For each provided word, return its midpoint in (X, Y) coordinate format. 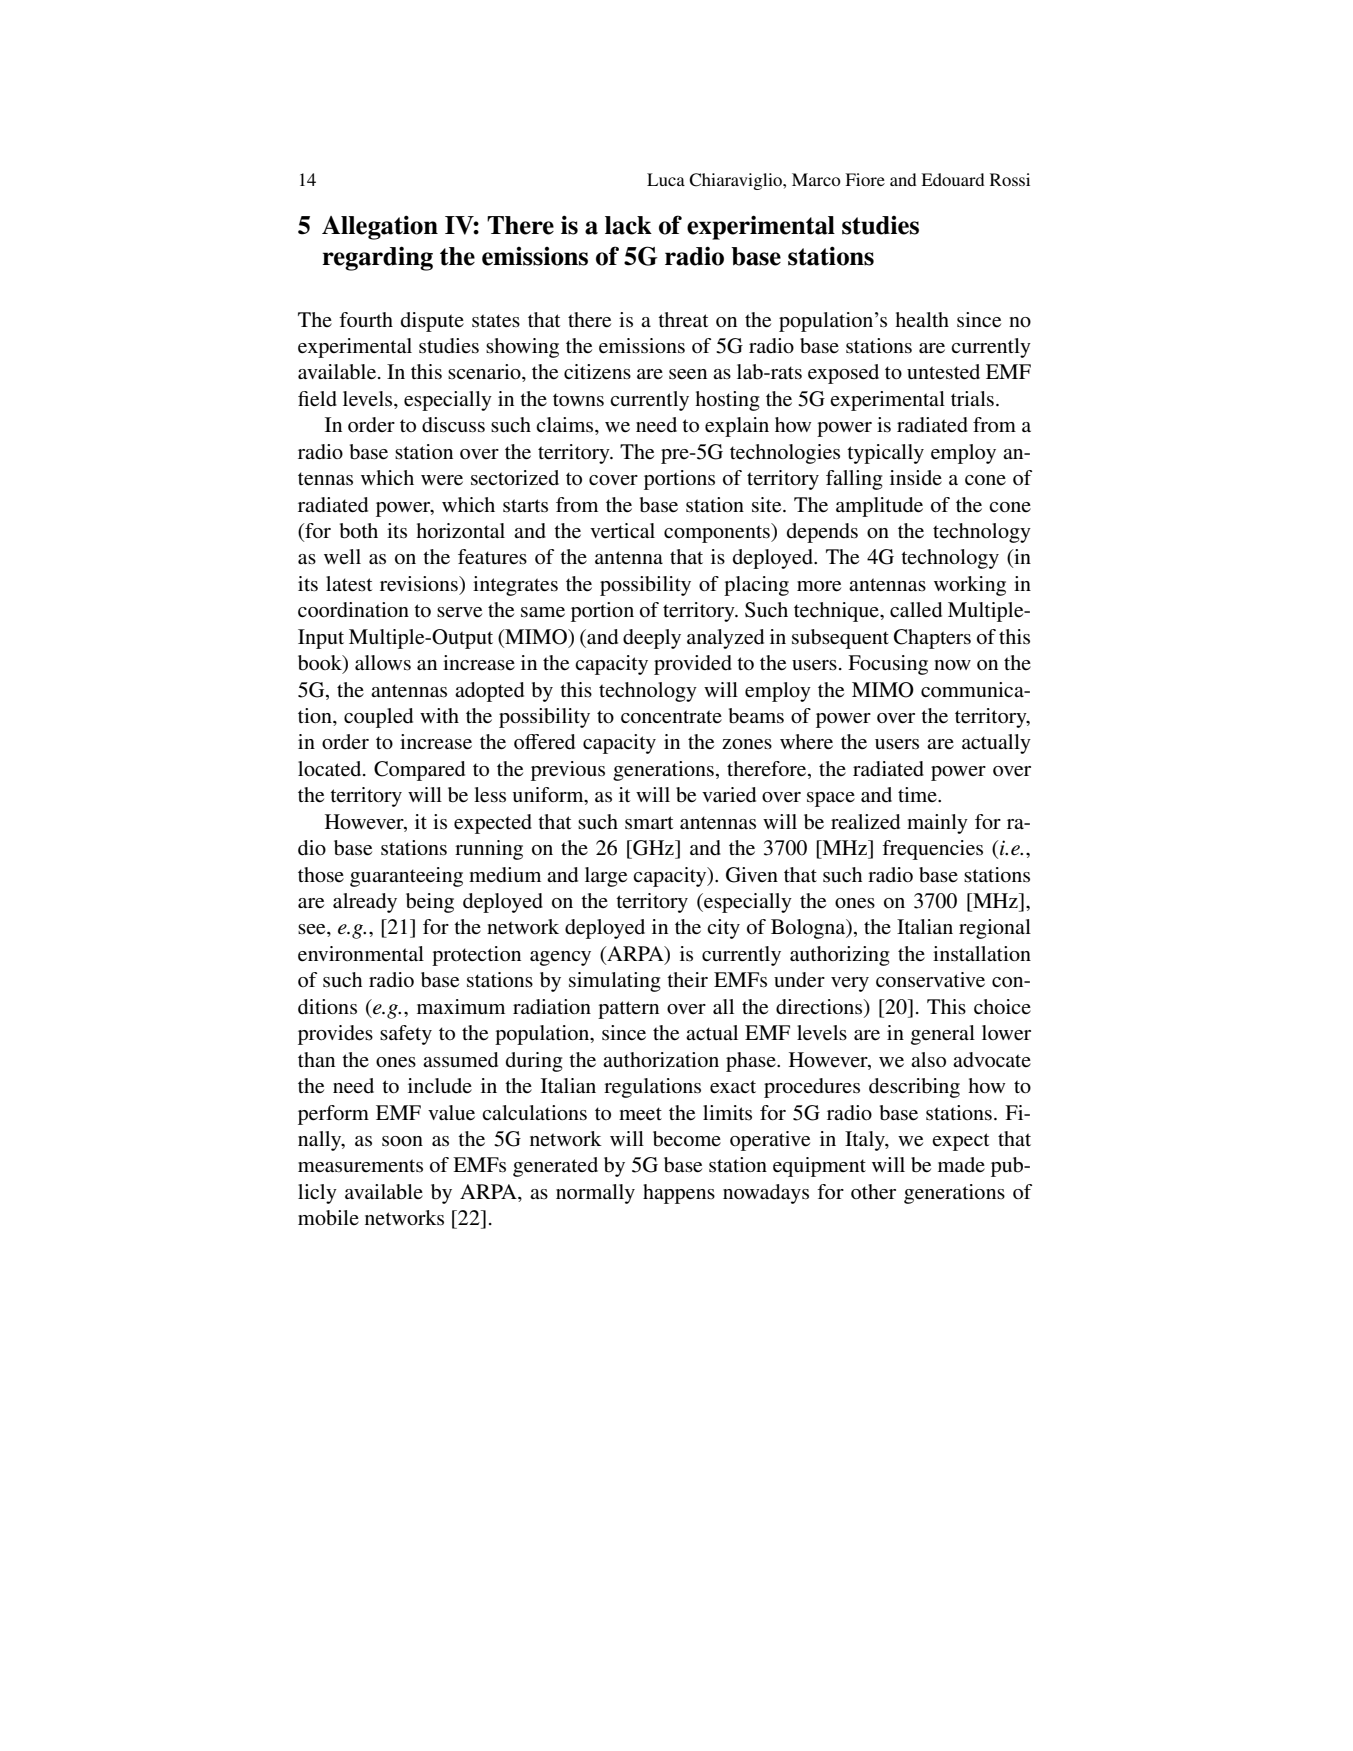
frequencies (932, 850)
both (359, 531)
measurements (360, 1166)
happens (679, 1194)
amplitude (879, 507)
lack (628, 225)
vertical (622, 530)
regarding (377, 258)
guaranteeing (406, 877)
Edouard (953, 179)
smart (649, 823)
